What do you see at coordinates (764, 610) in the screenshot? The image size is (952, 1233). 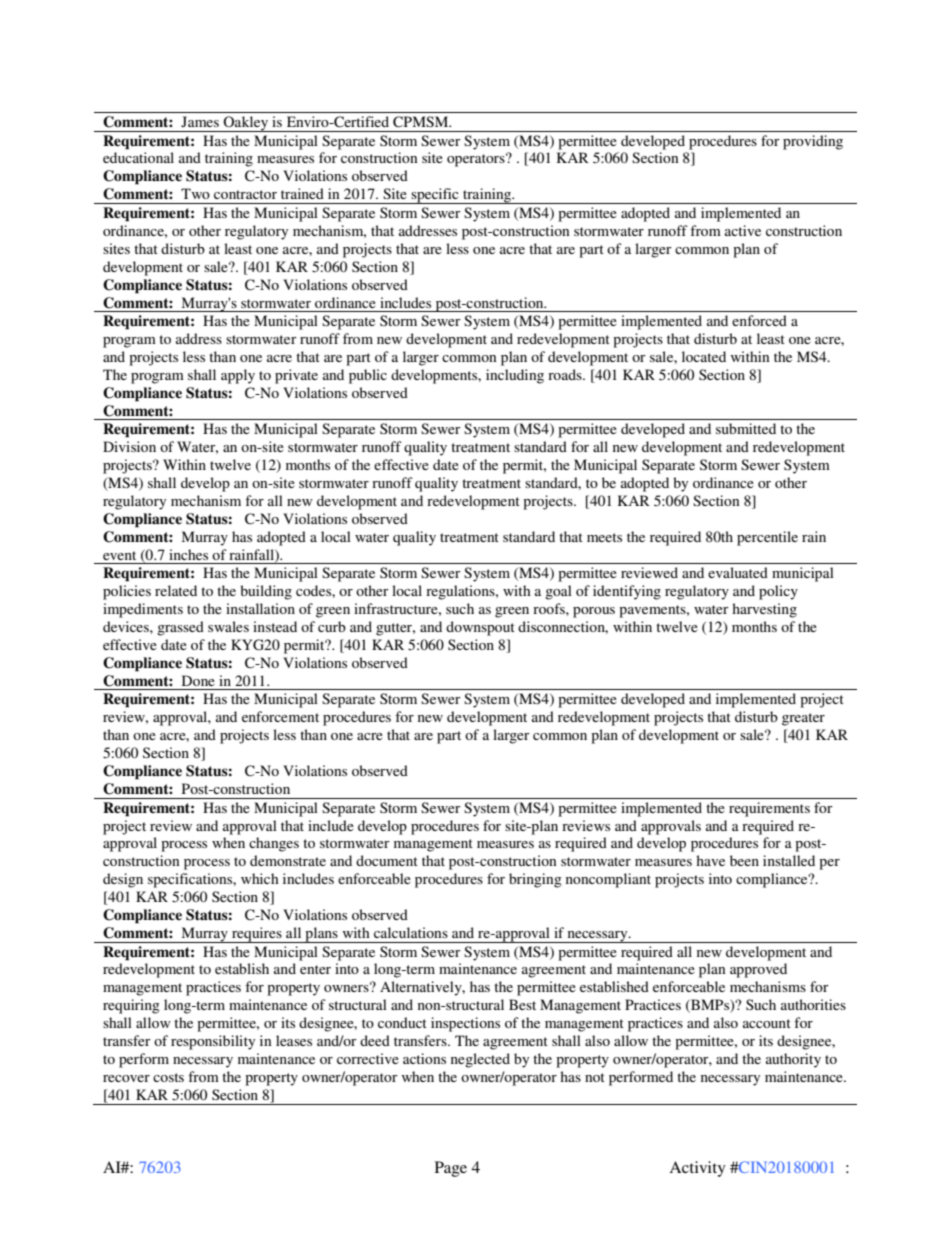 I see `harvesting` at bounding box center [764, 610].
